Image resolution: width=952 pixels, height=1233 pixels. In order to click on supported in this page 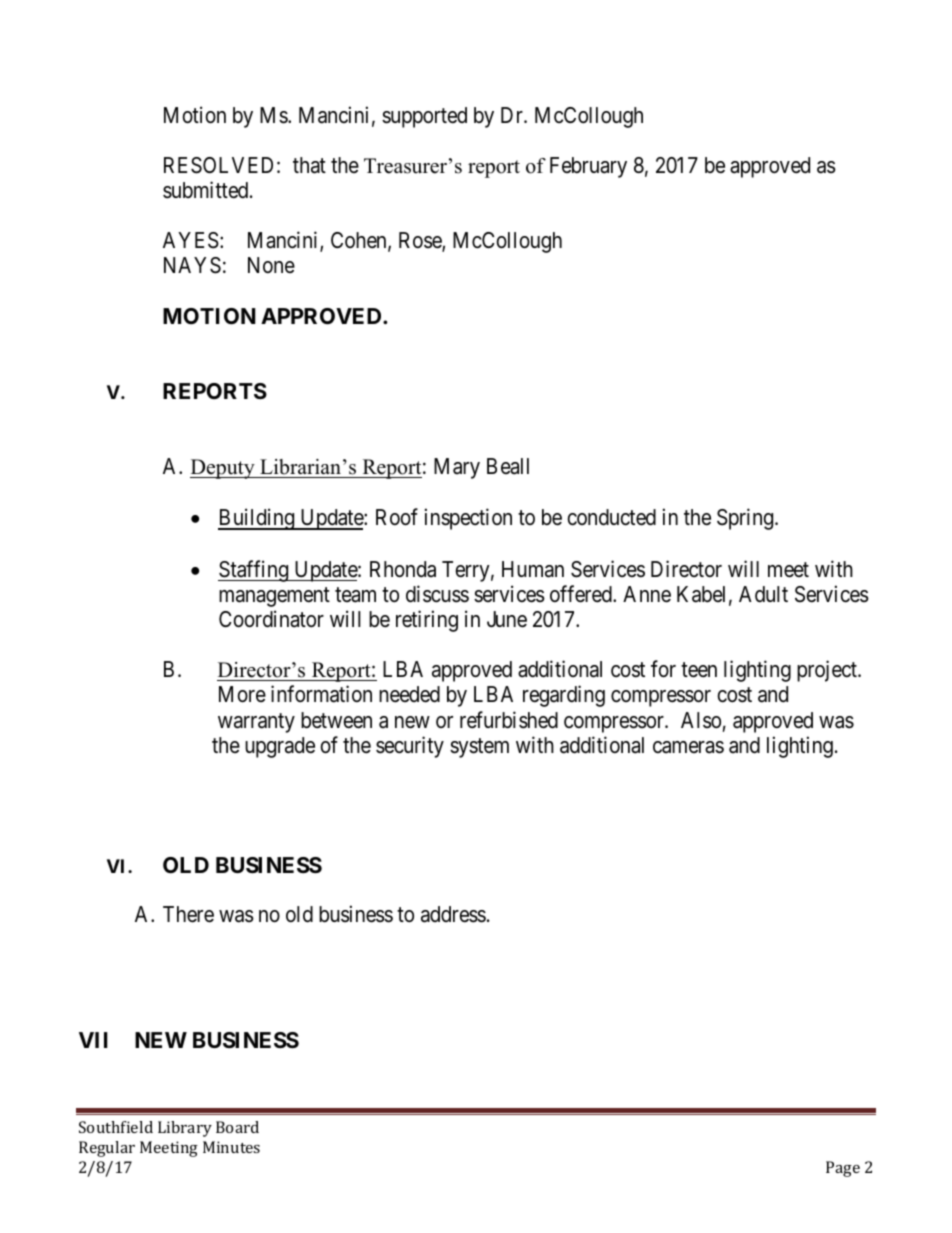, I will do `click(424, 117)`.
